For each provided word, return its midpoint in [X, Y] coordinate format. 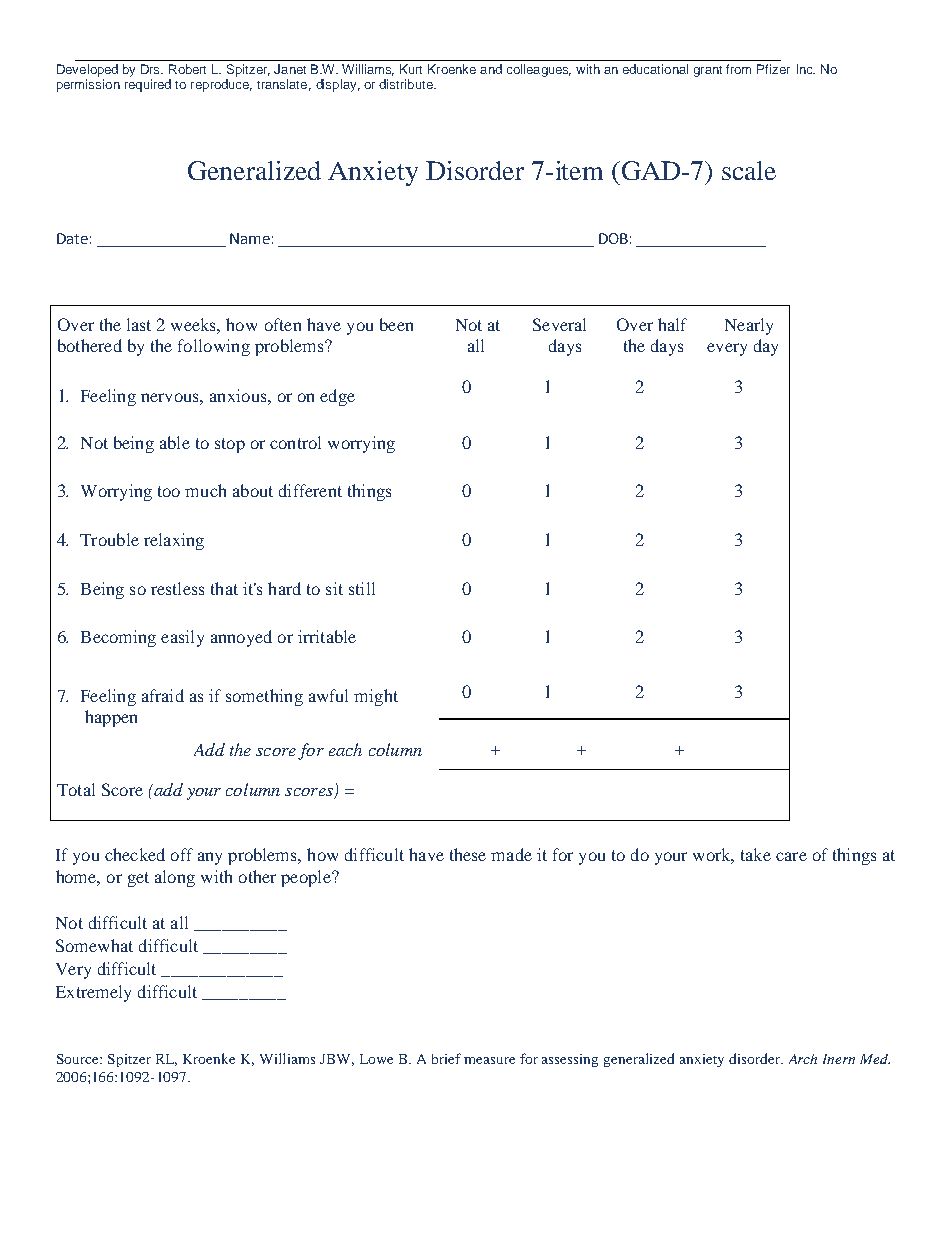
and [491, 69]
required [148, 85]
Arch [803, 1059]
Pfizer [773, 69]
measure [489, 1060]
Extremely [93, 993]
